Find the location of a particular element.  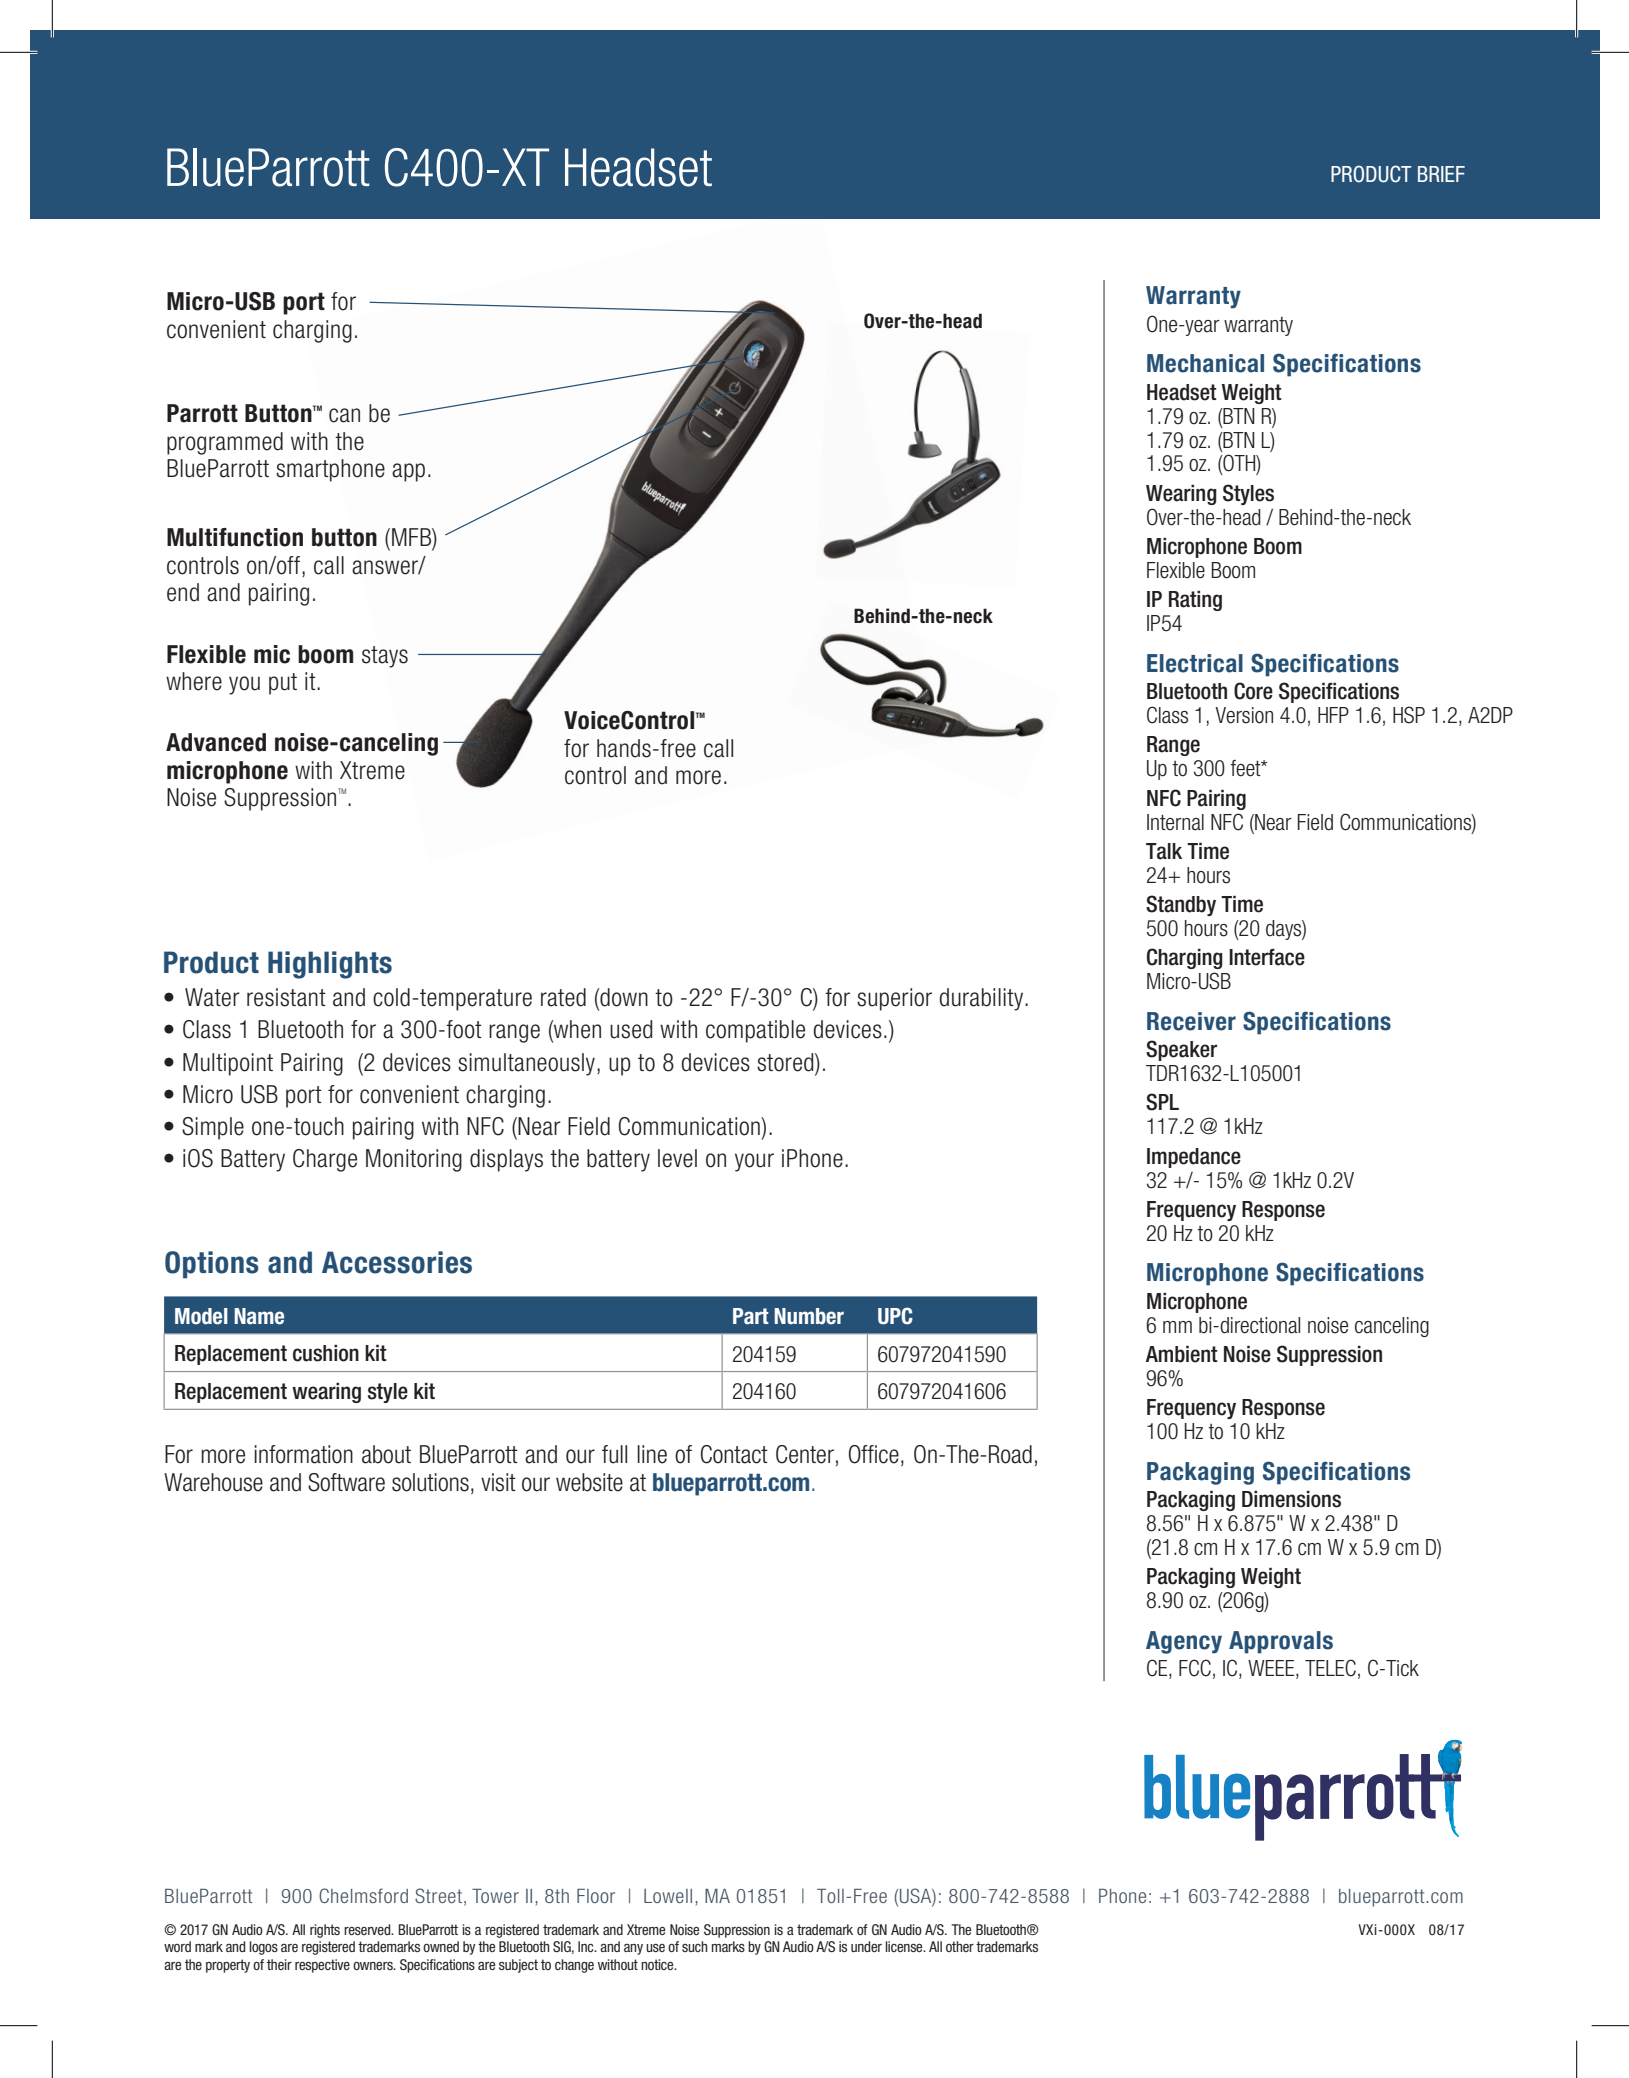

programmed is located at coordinates (225, 443).
